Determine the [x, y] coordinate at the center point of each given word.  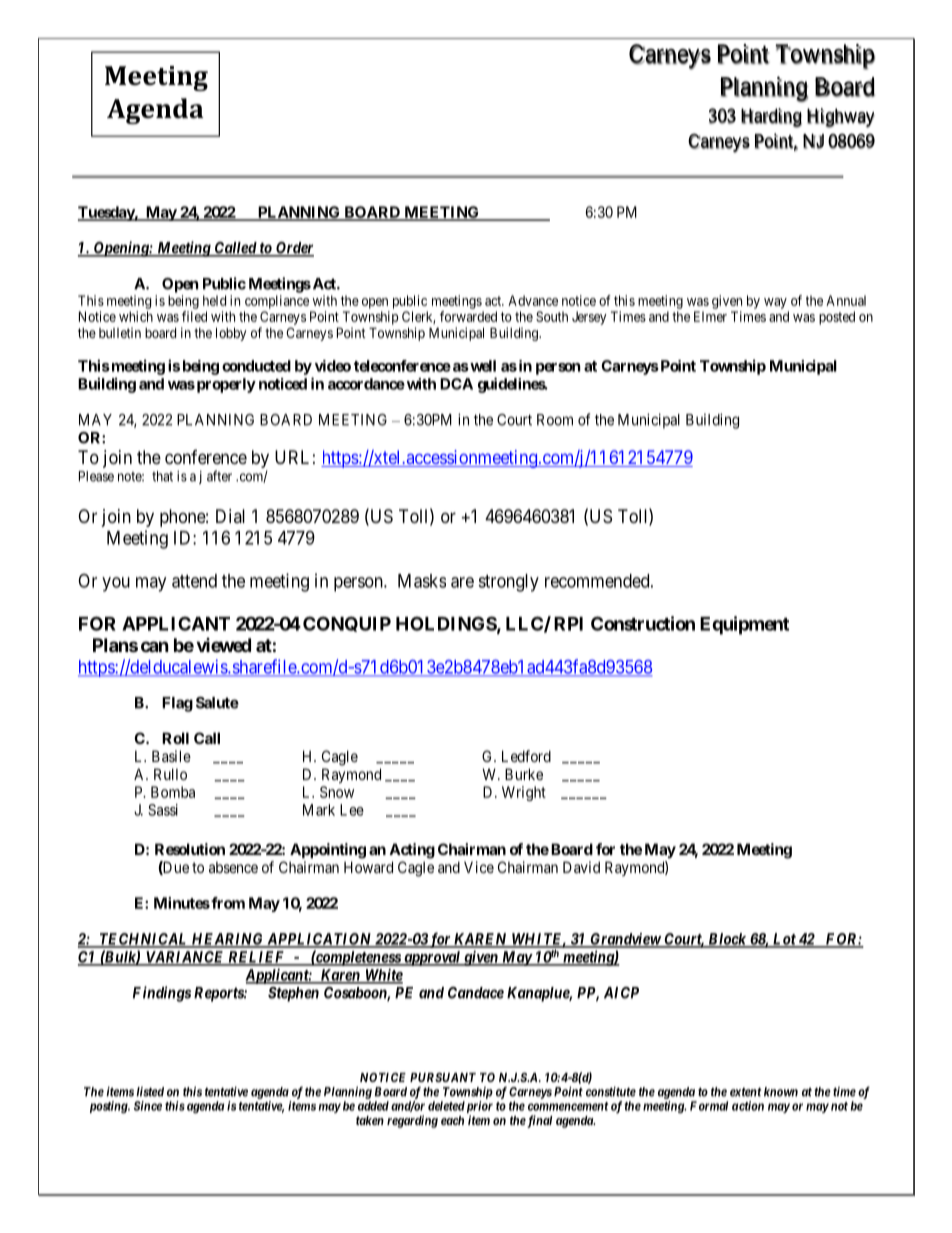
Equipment [744, 625]
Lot [784, 940]
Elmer [710, 316]
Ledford [526, 756]
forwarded [468, 316]
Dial [230, 516]
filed [194, 316]
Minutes [182, 903]
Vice [479, 867]
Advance [533, 300]
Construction [643, 623]
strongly [508, 583]
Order [294, 249]
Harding [771, 118]
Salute [217, 703]
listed [150, 1092]
